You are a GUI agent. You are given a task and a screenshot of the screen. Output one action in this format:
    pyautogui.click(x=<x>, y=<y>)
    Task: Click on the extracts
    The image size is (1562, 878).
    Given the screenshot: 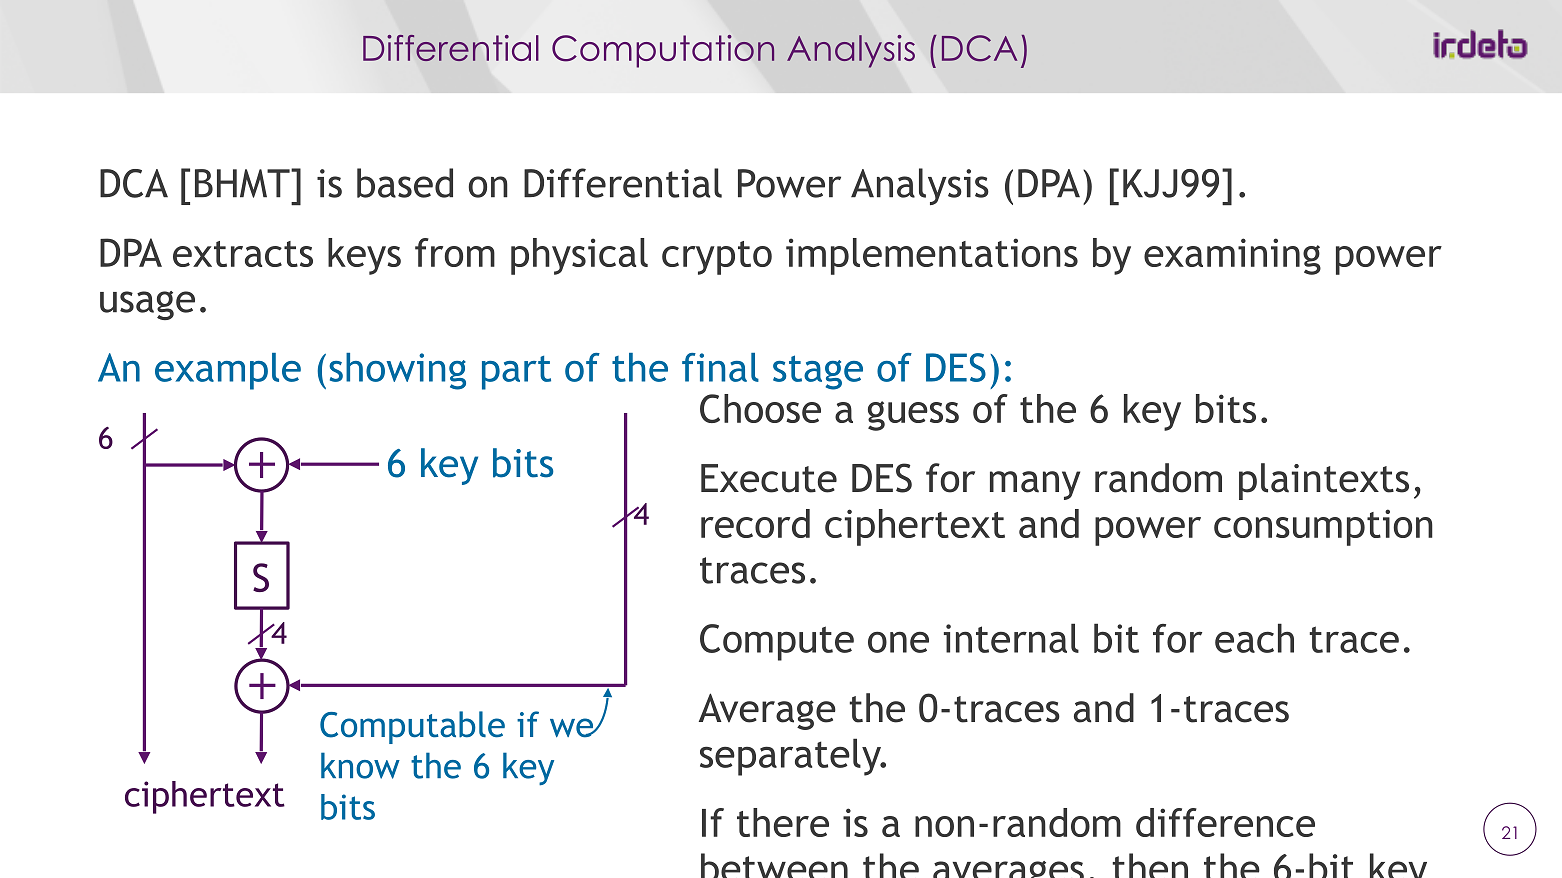 What is the action you would take?
    pyautogui.click(x=243, y=254)
